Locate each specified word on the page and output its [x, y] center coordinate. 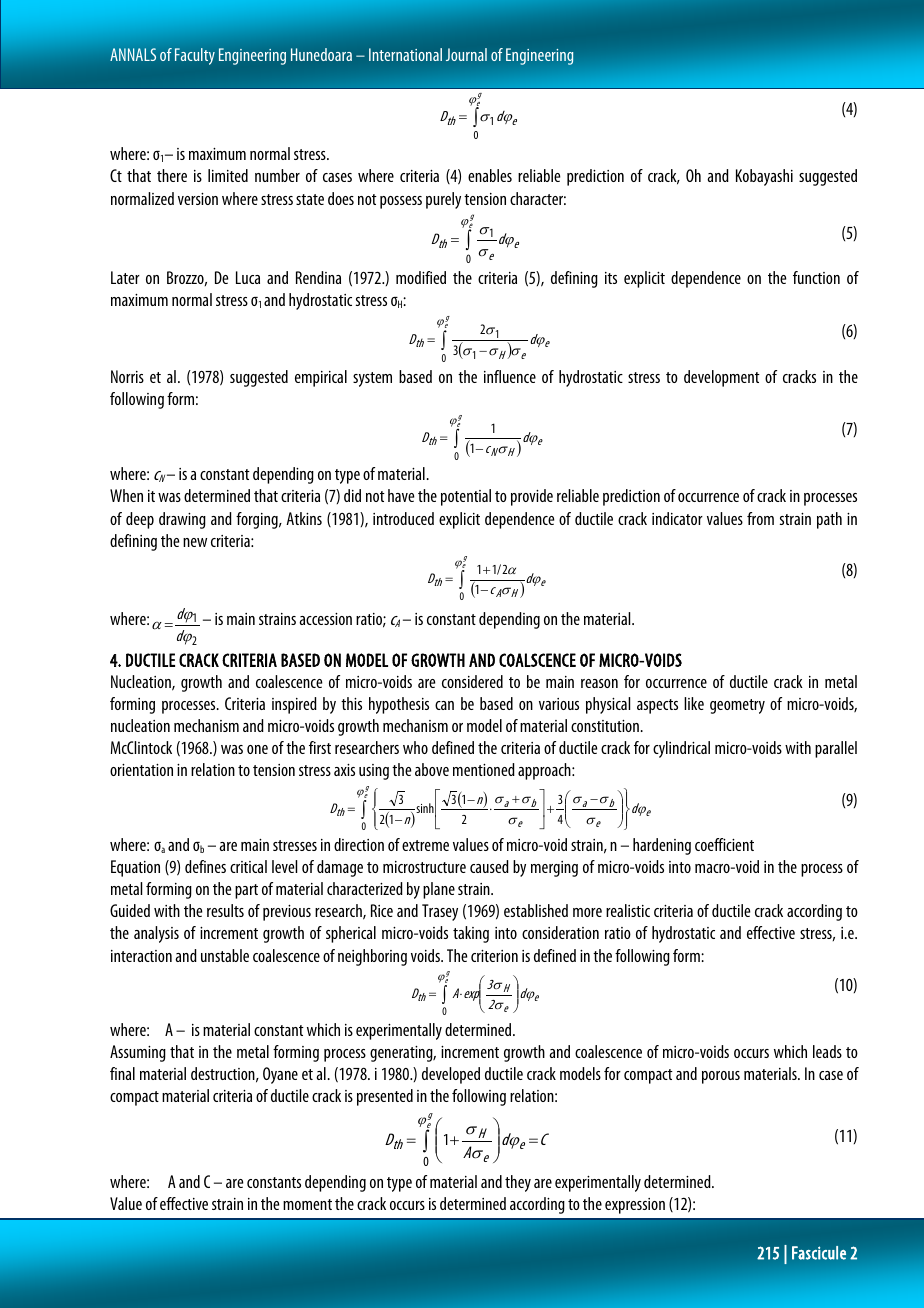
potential [466, 497]
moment [307, 1204]
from [760, 518]
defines [205, 866]
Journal [466, 54]
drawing [182, 520]
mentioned [484, 769]
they [518, 1183]
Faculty [195, 56]
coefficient [724, 844]
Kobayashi [764, 177]
